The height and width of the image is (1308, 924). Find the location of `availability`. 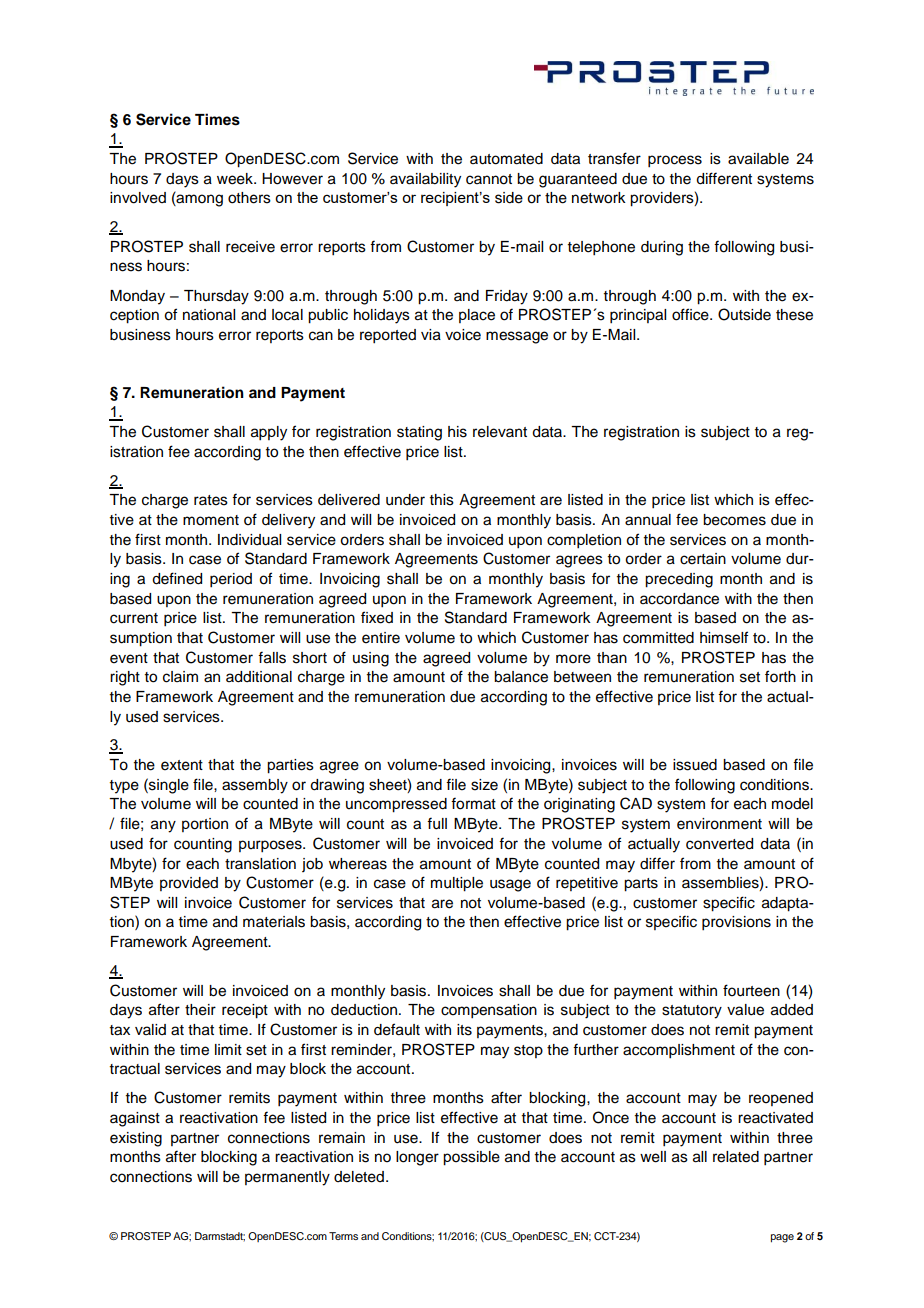

availability is located at coordinates (425, 180).
